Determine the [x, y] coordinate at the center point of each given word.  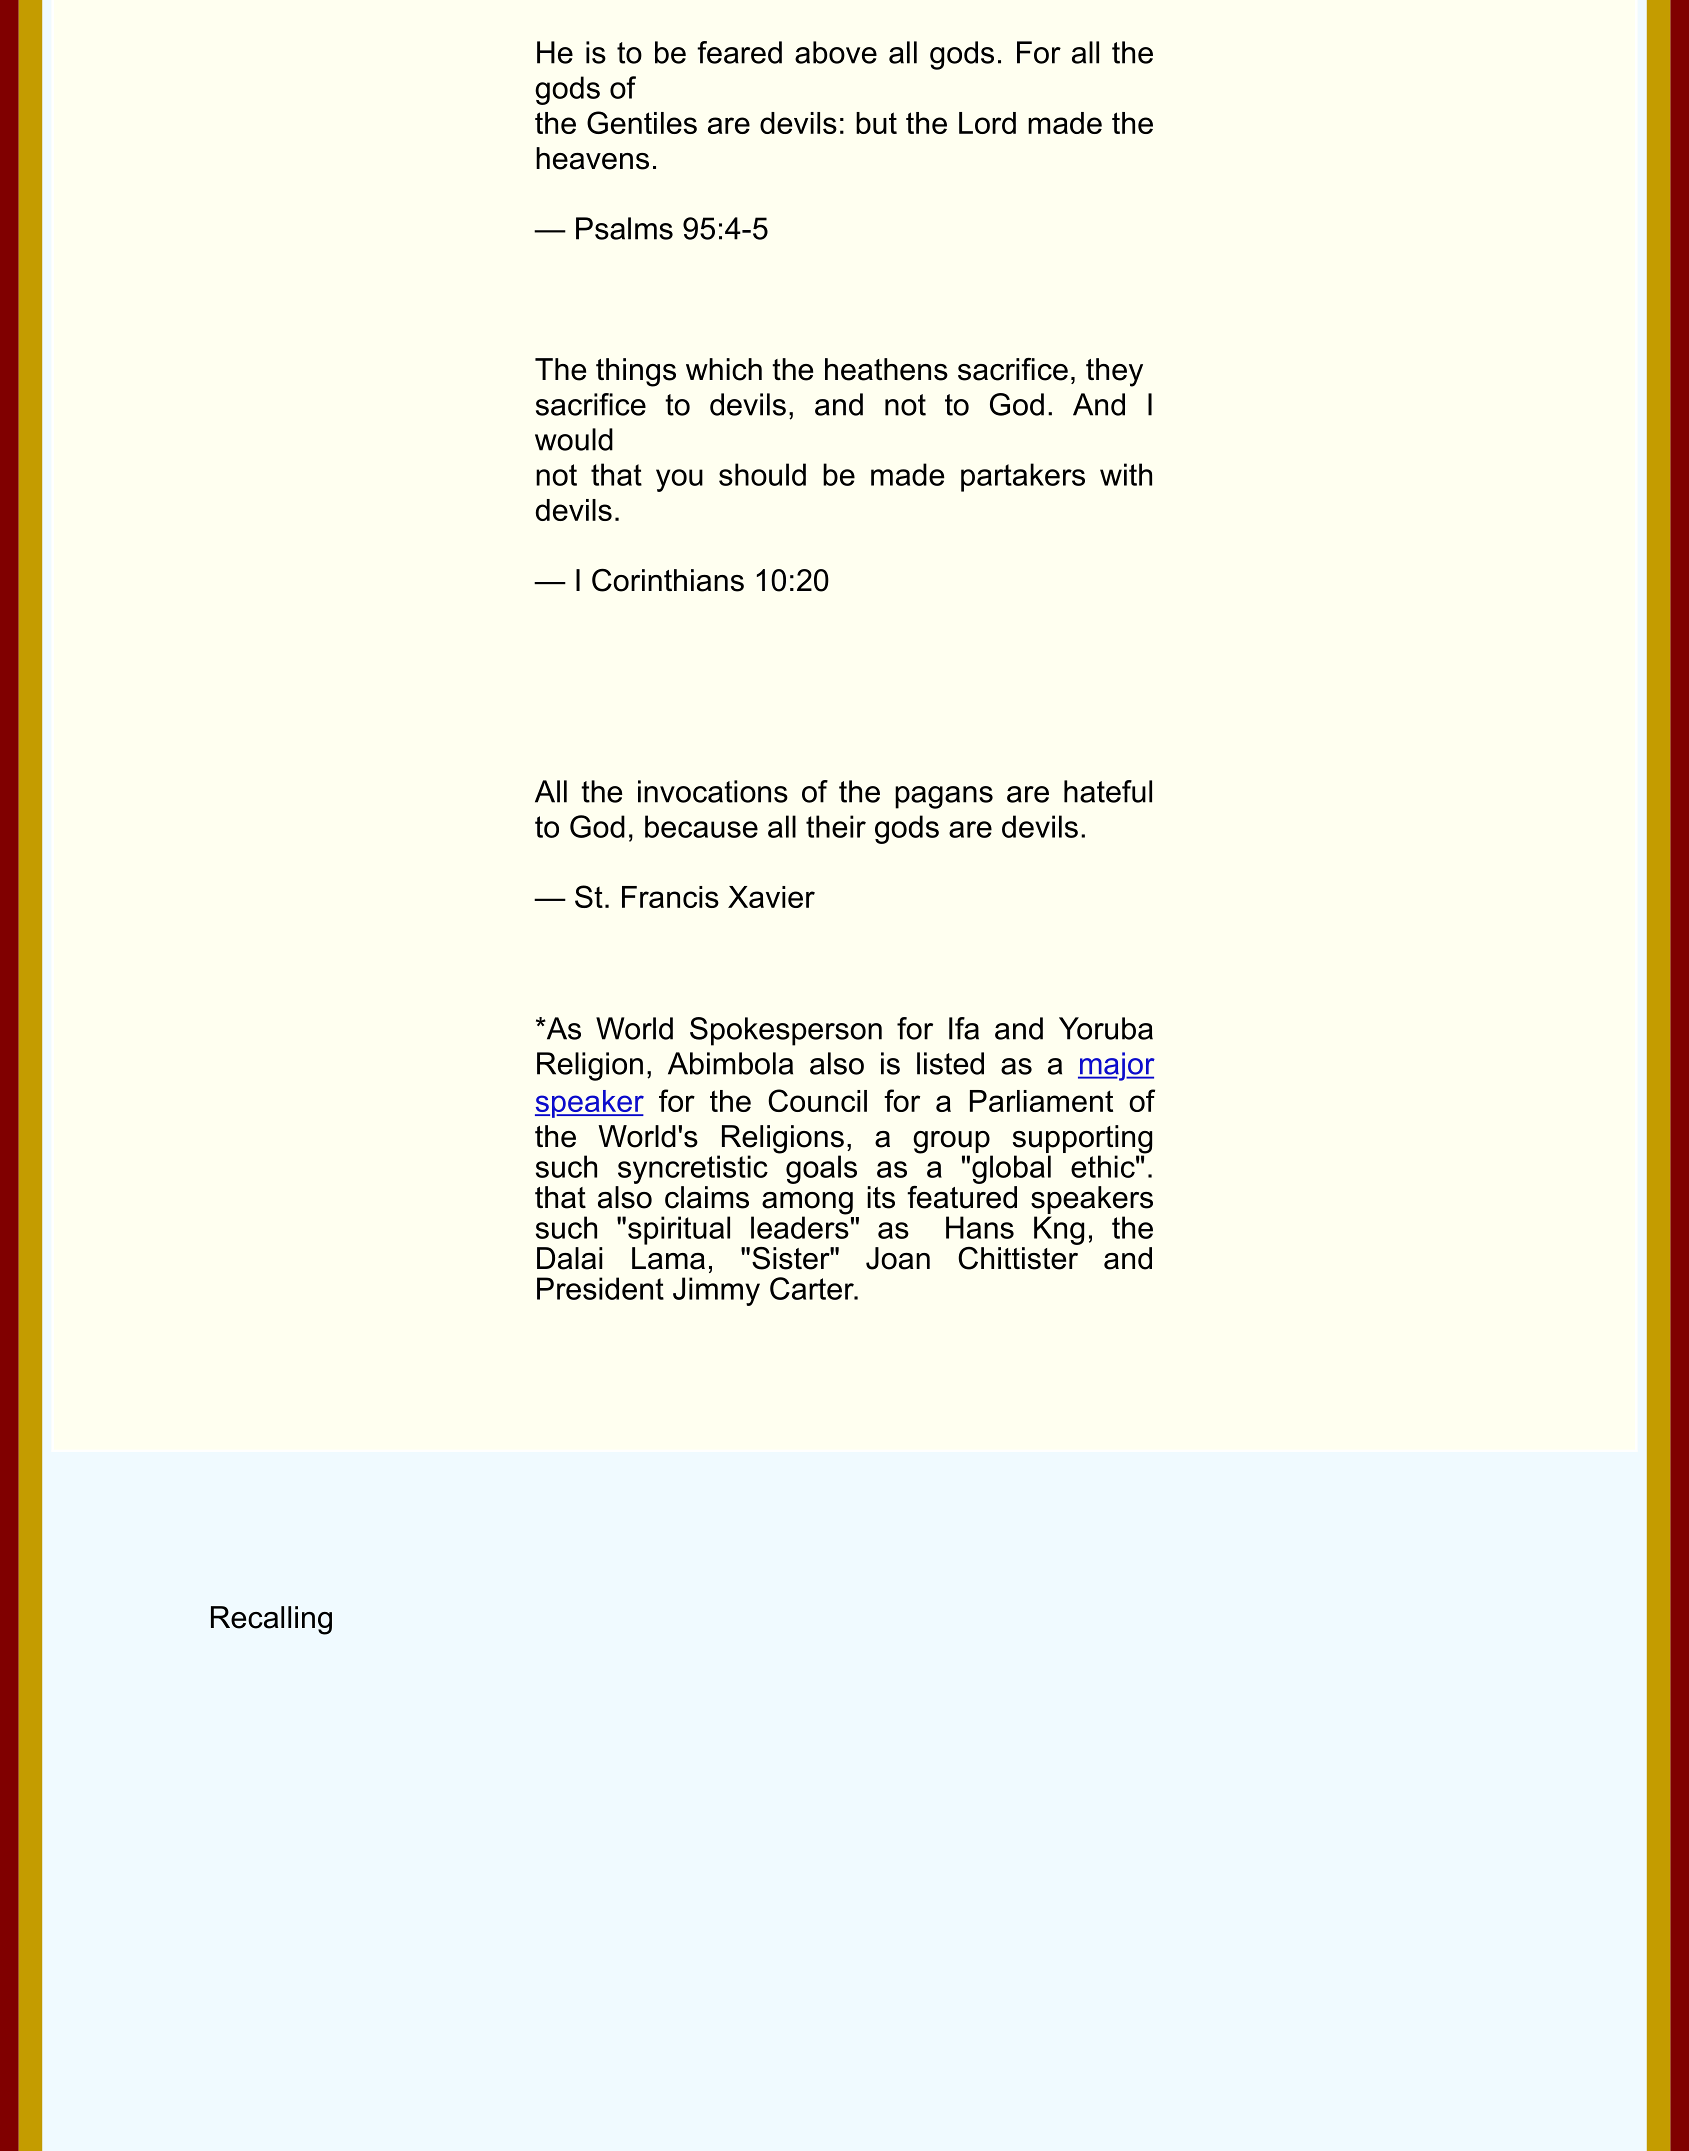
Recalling [271, 1620]
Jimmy [716, 1291]
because [701, 826]
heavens [592, 158]
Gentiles [642, 122]
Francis [670, 897]
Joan [898, 1258]
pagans [944, 797]
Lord [987, 123]
